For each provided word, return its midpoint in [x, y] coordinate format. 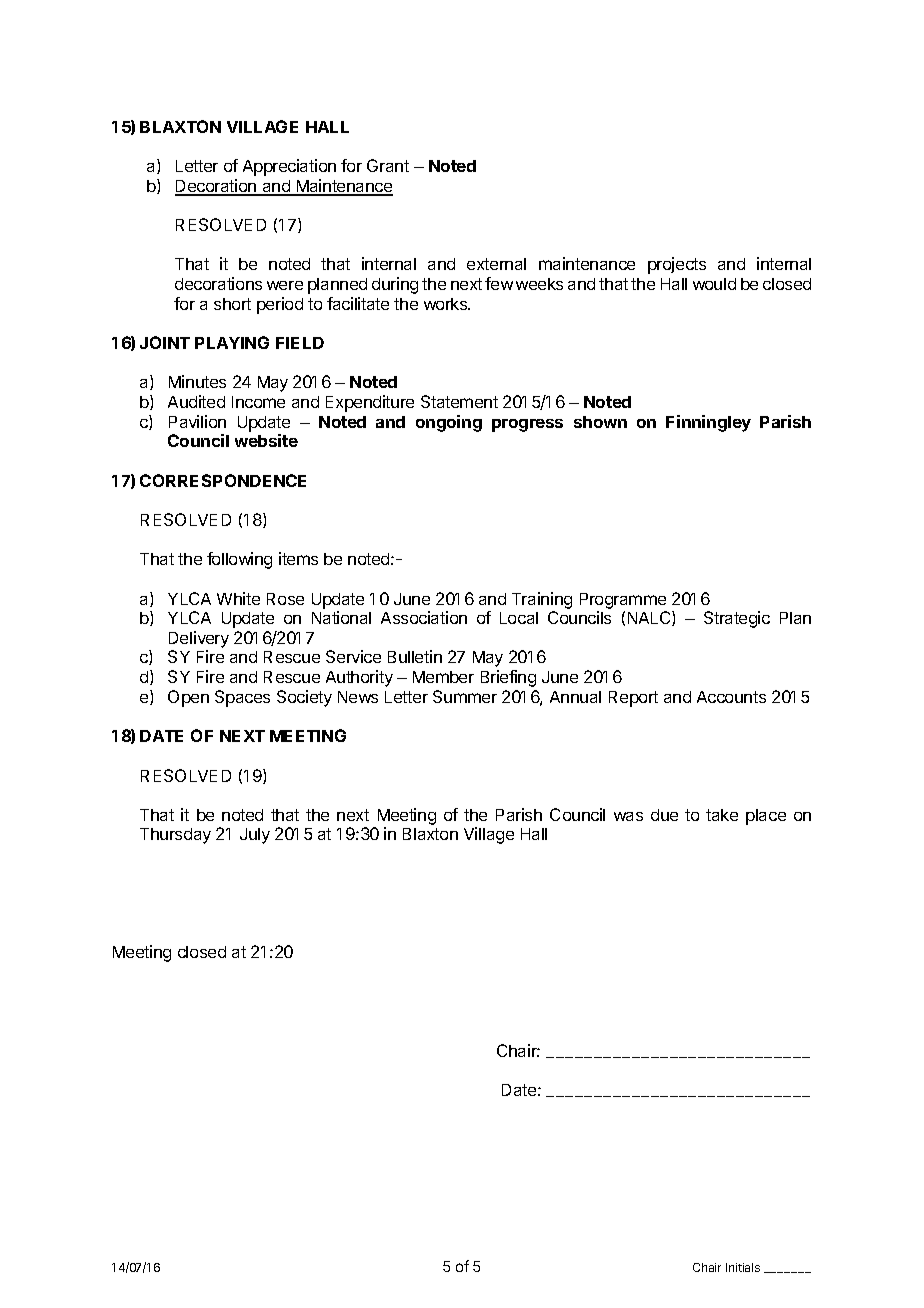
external [496, 264]
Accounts [731, 697]
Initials [743, 1267]
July [255, 836]
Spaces [242, 698]
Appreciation [289, 167]
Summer [465, 696]
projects [677, 265]
